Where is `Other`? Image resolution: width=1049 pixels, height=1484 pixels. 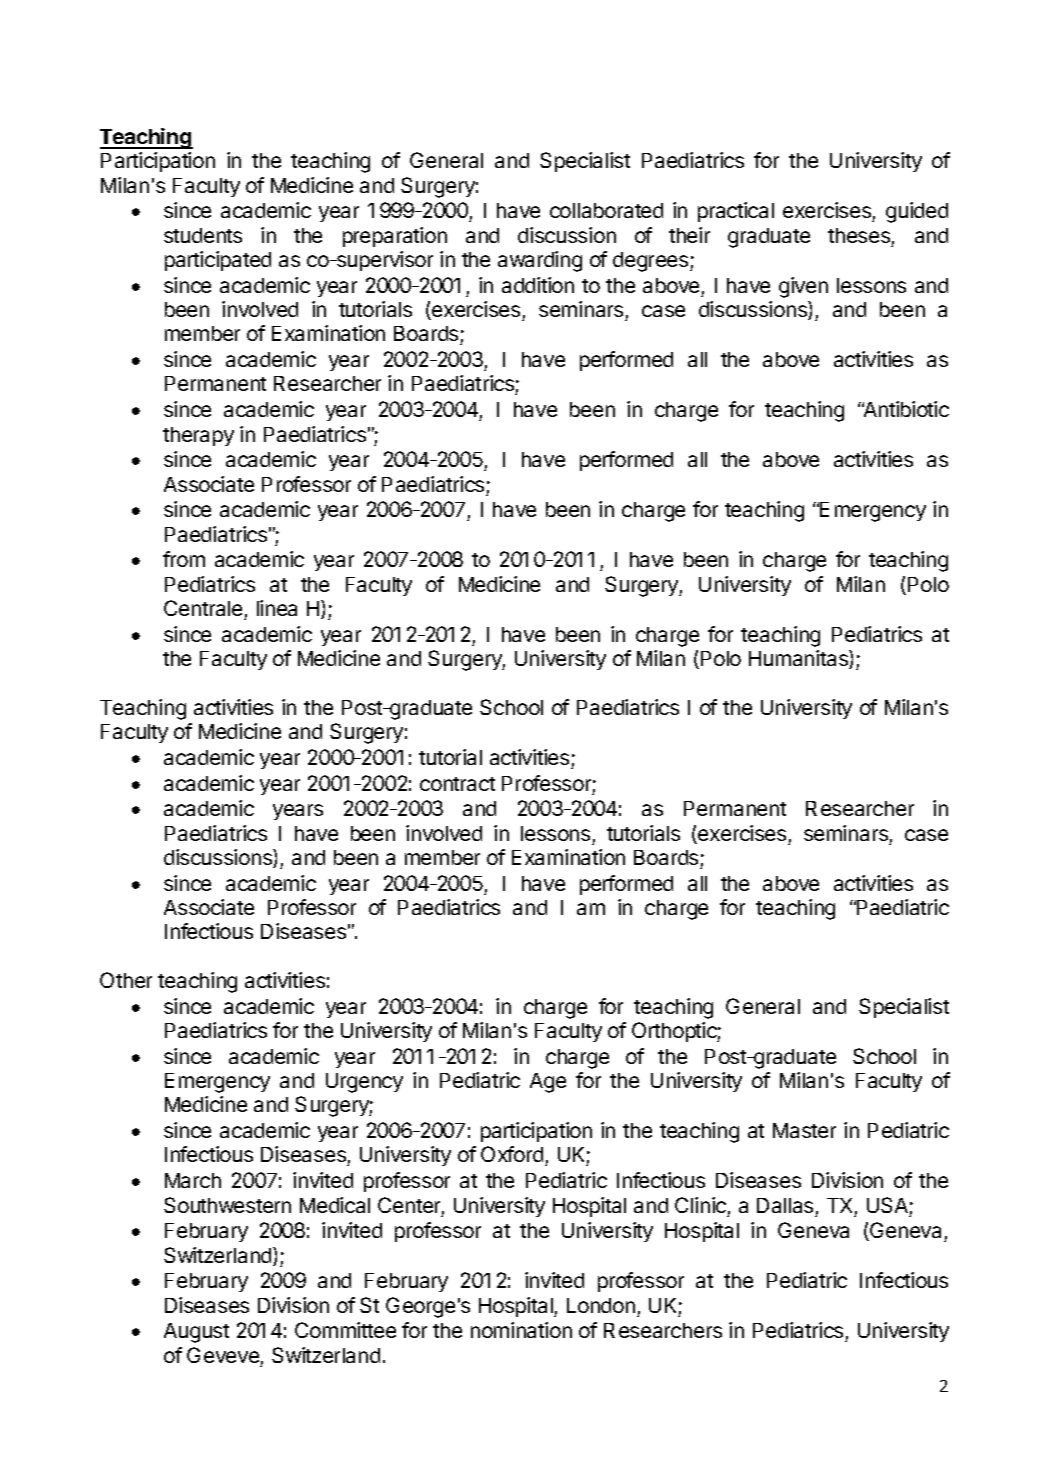
Other is located at coordinates (126, 980).
